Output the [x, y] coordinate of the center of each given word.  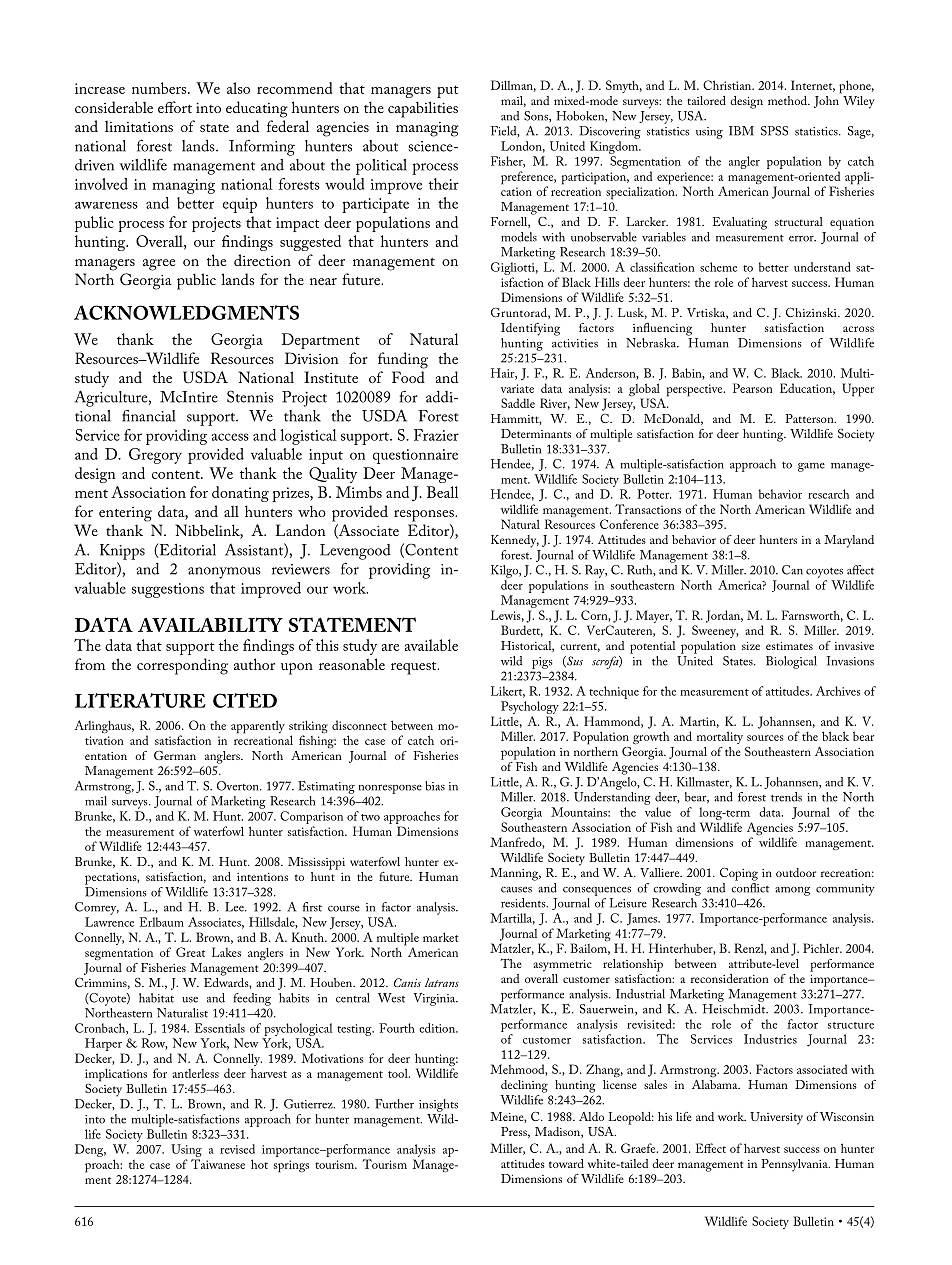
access [230, 437]
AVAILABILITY [210, 624]
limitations [139, 126]
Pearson [753, 388]
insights [438, 1105]
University [776, 1118]
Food [408, 377]
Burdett [522, 631]
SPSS [774, 131]
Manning [515, 874]
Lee [235, 907]
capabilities [423, 109]
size [751, 646]
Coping [739, 874]
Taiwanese [218, 1164]
